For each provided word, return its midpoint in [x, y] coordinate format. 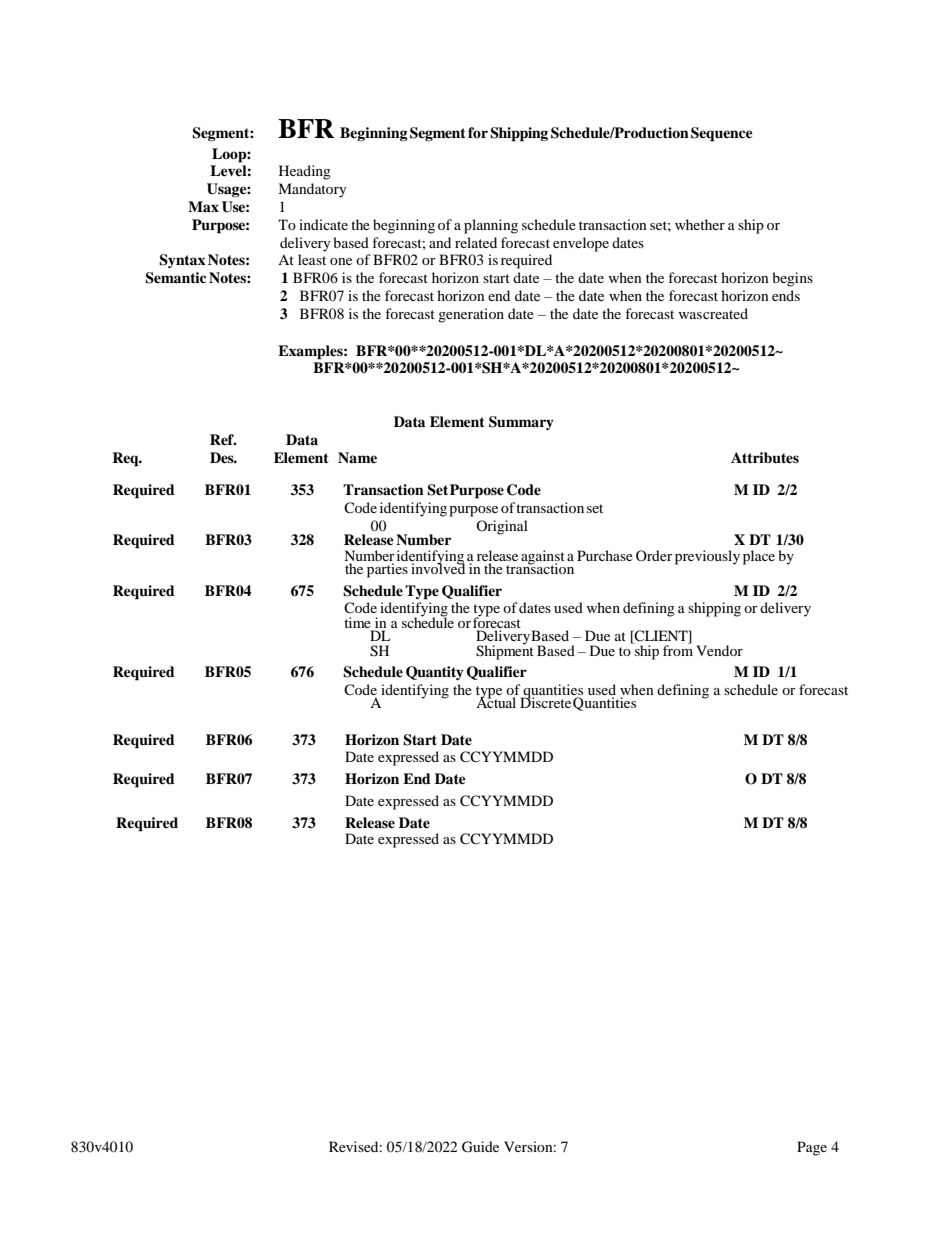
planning [491, 226]
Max [203, 206]
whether [700, 224]
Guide [480, 1147]
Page [812, 1148]
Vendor [719, 650]
